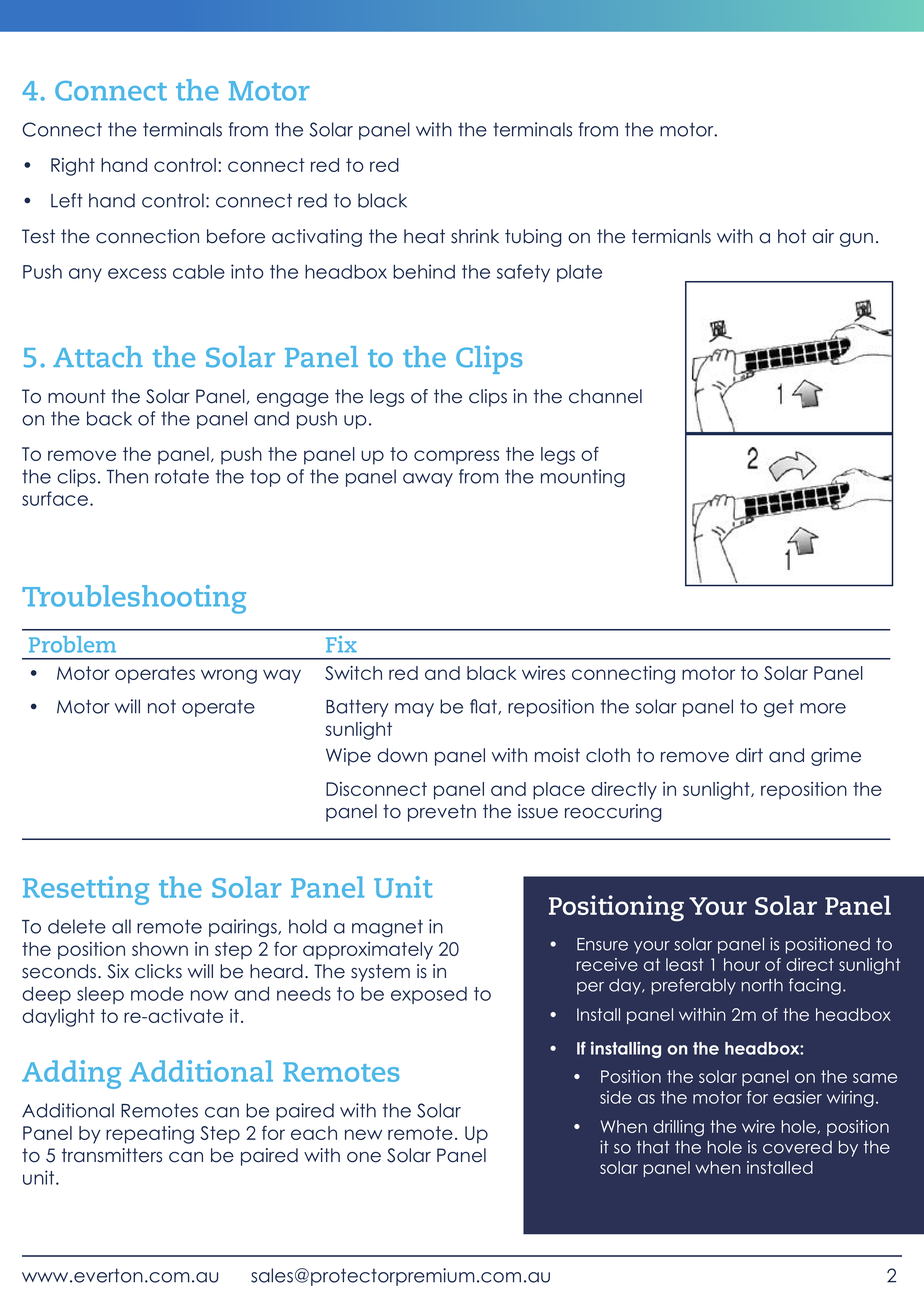 The height and width of the screenshot is (1308, 924). Describe the element at coordinates (779, 708) in the screenshot. I see `get` at that location.
